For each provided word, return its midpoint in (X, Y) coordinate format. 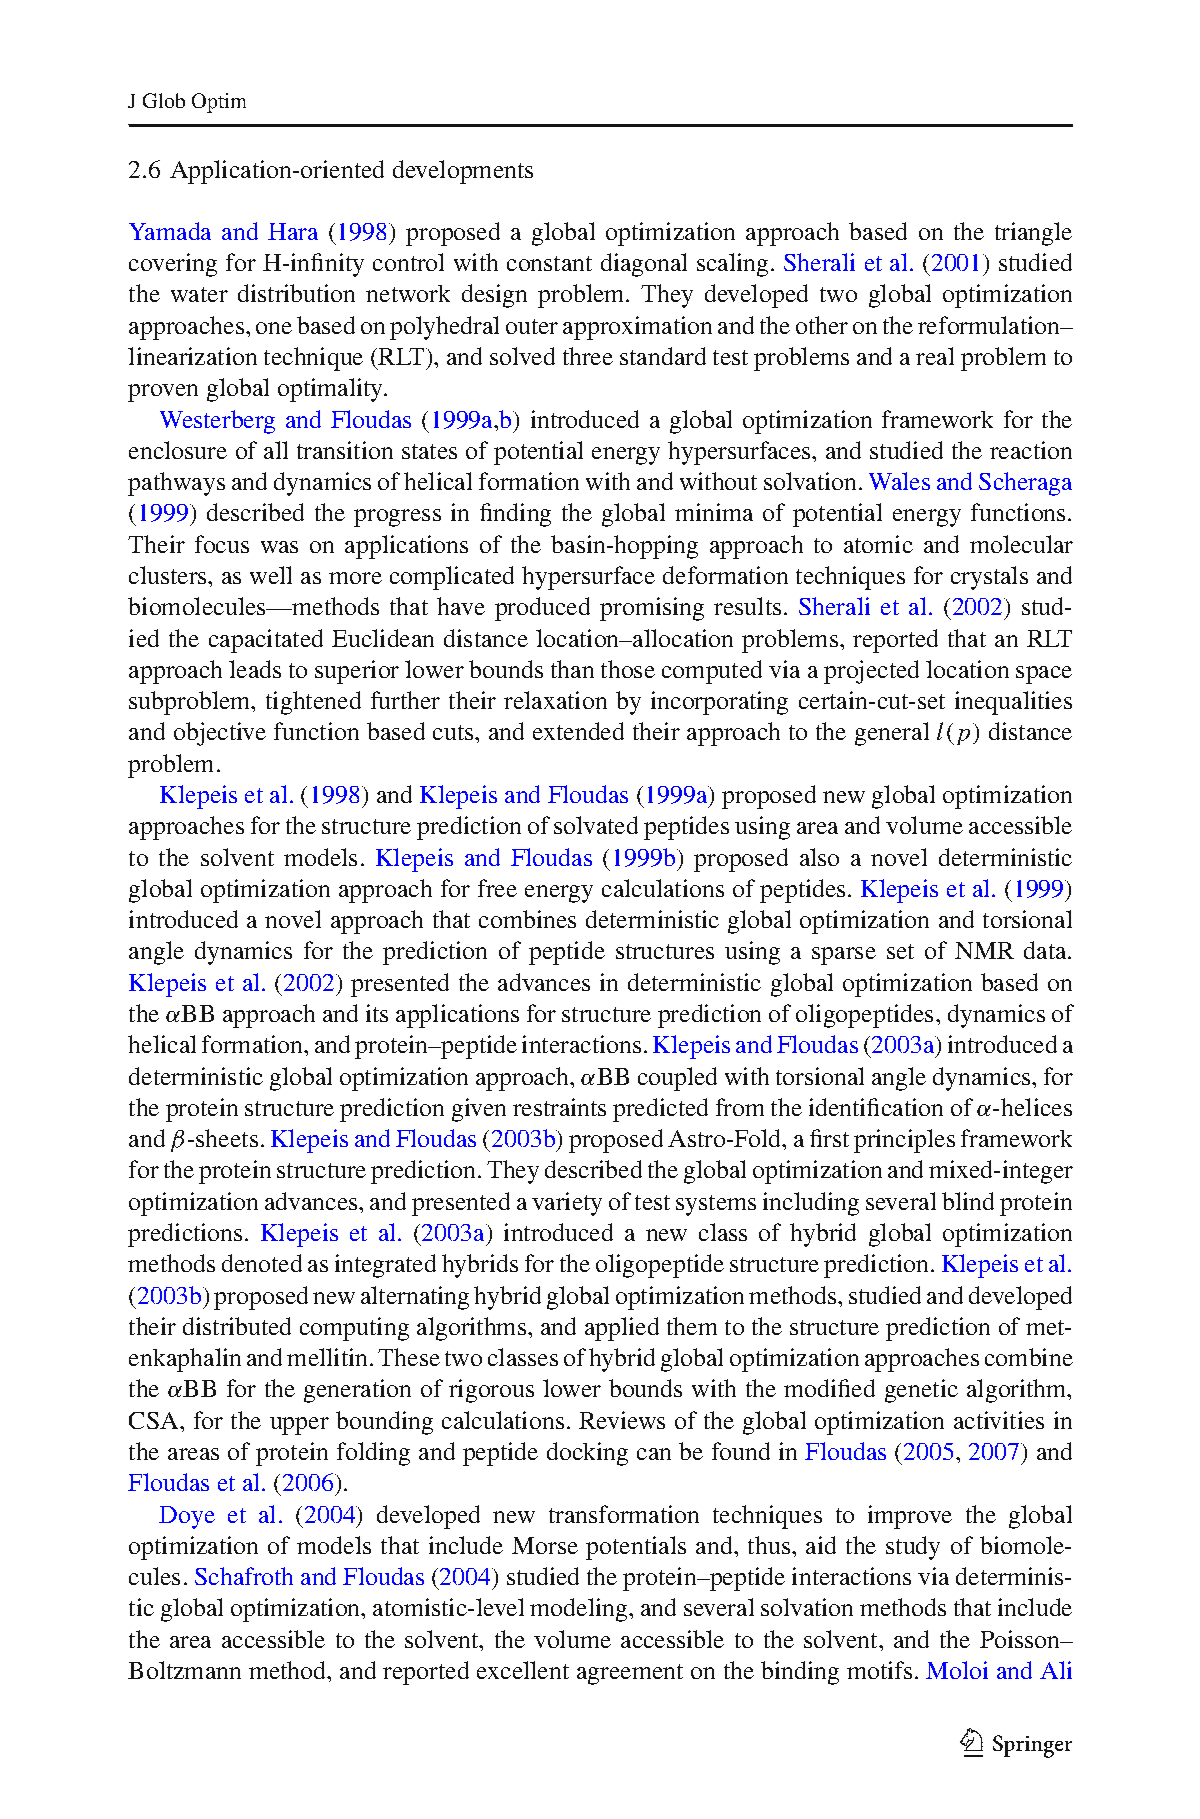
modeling (580, 1610)
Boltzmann (184, 1670)
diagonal (644, 265)
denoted (262, 1263)
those (628, 669)
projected (871, 672)
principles (904, 1141)
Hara (293, 231)
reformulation (990, 325)
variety (567, 1204)
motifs (879, 1670)
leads (255, 669)
